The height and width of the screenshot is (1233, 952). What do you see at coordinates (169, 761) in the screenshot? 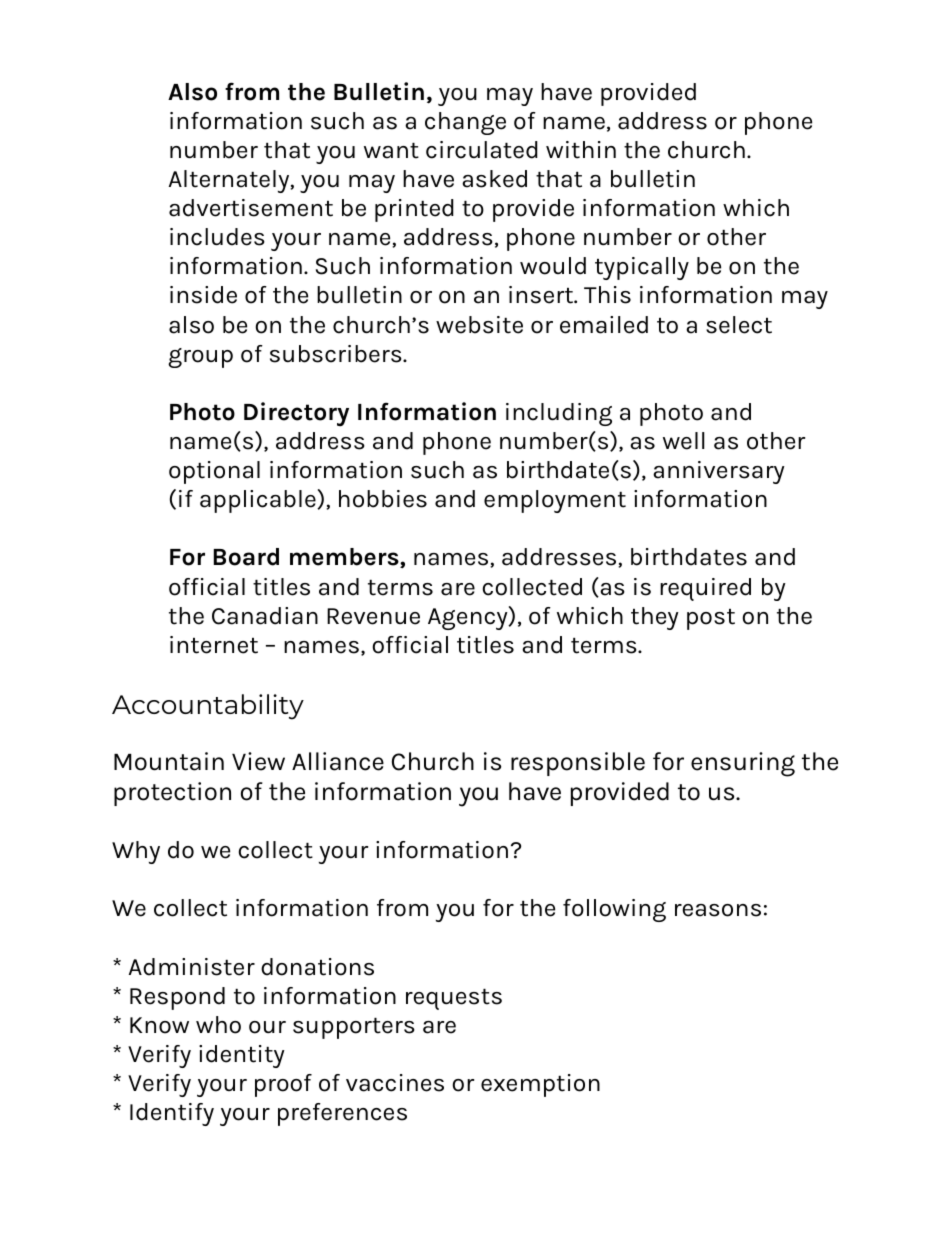
I see `Mountain` at bounding box center [169, 761].
